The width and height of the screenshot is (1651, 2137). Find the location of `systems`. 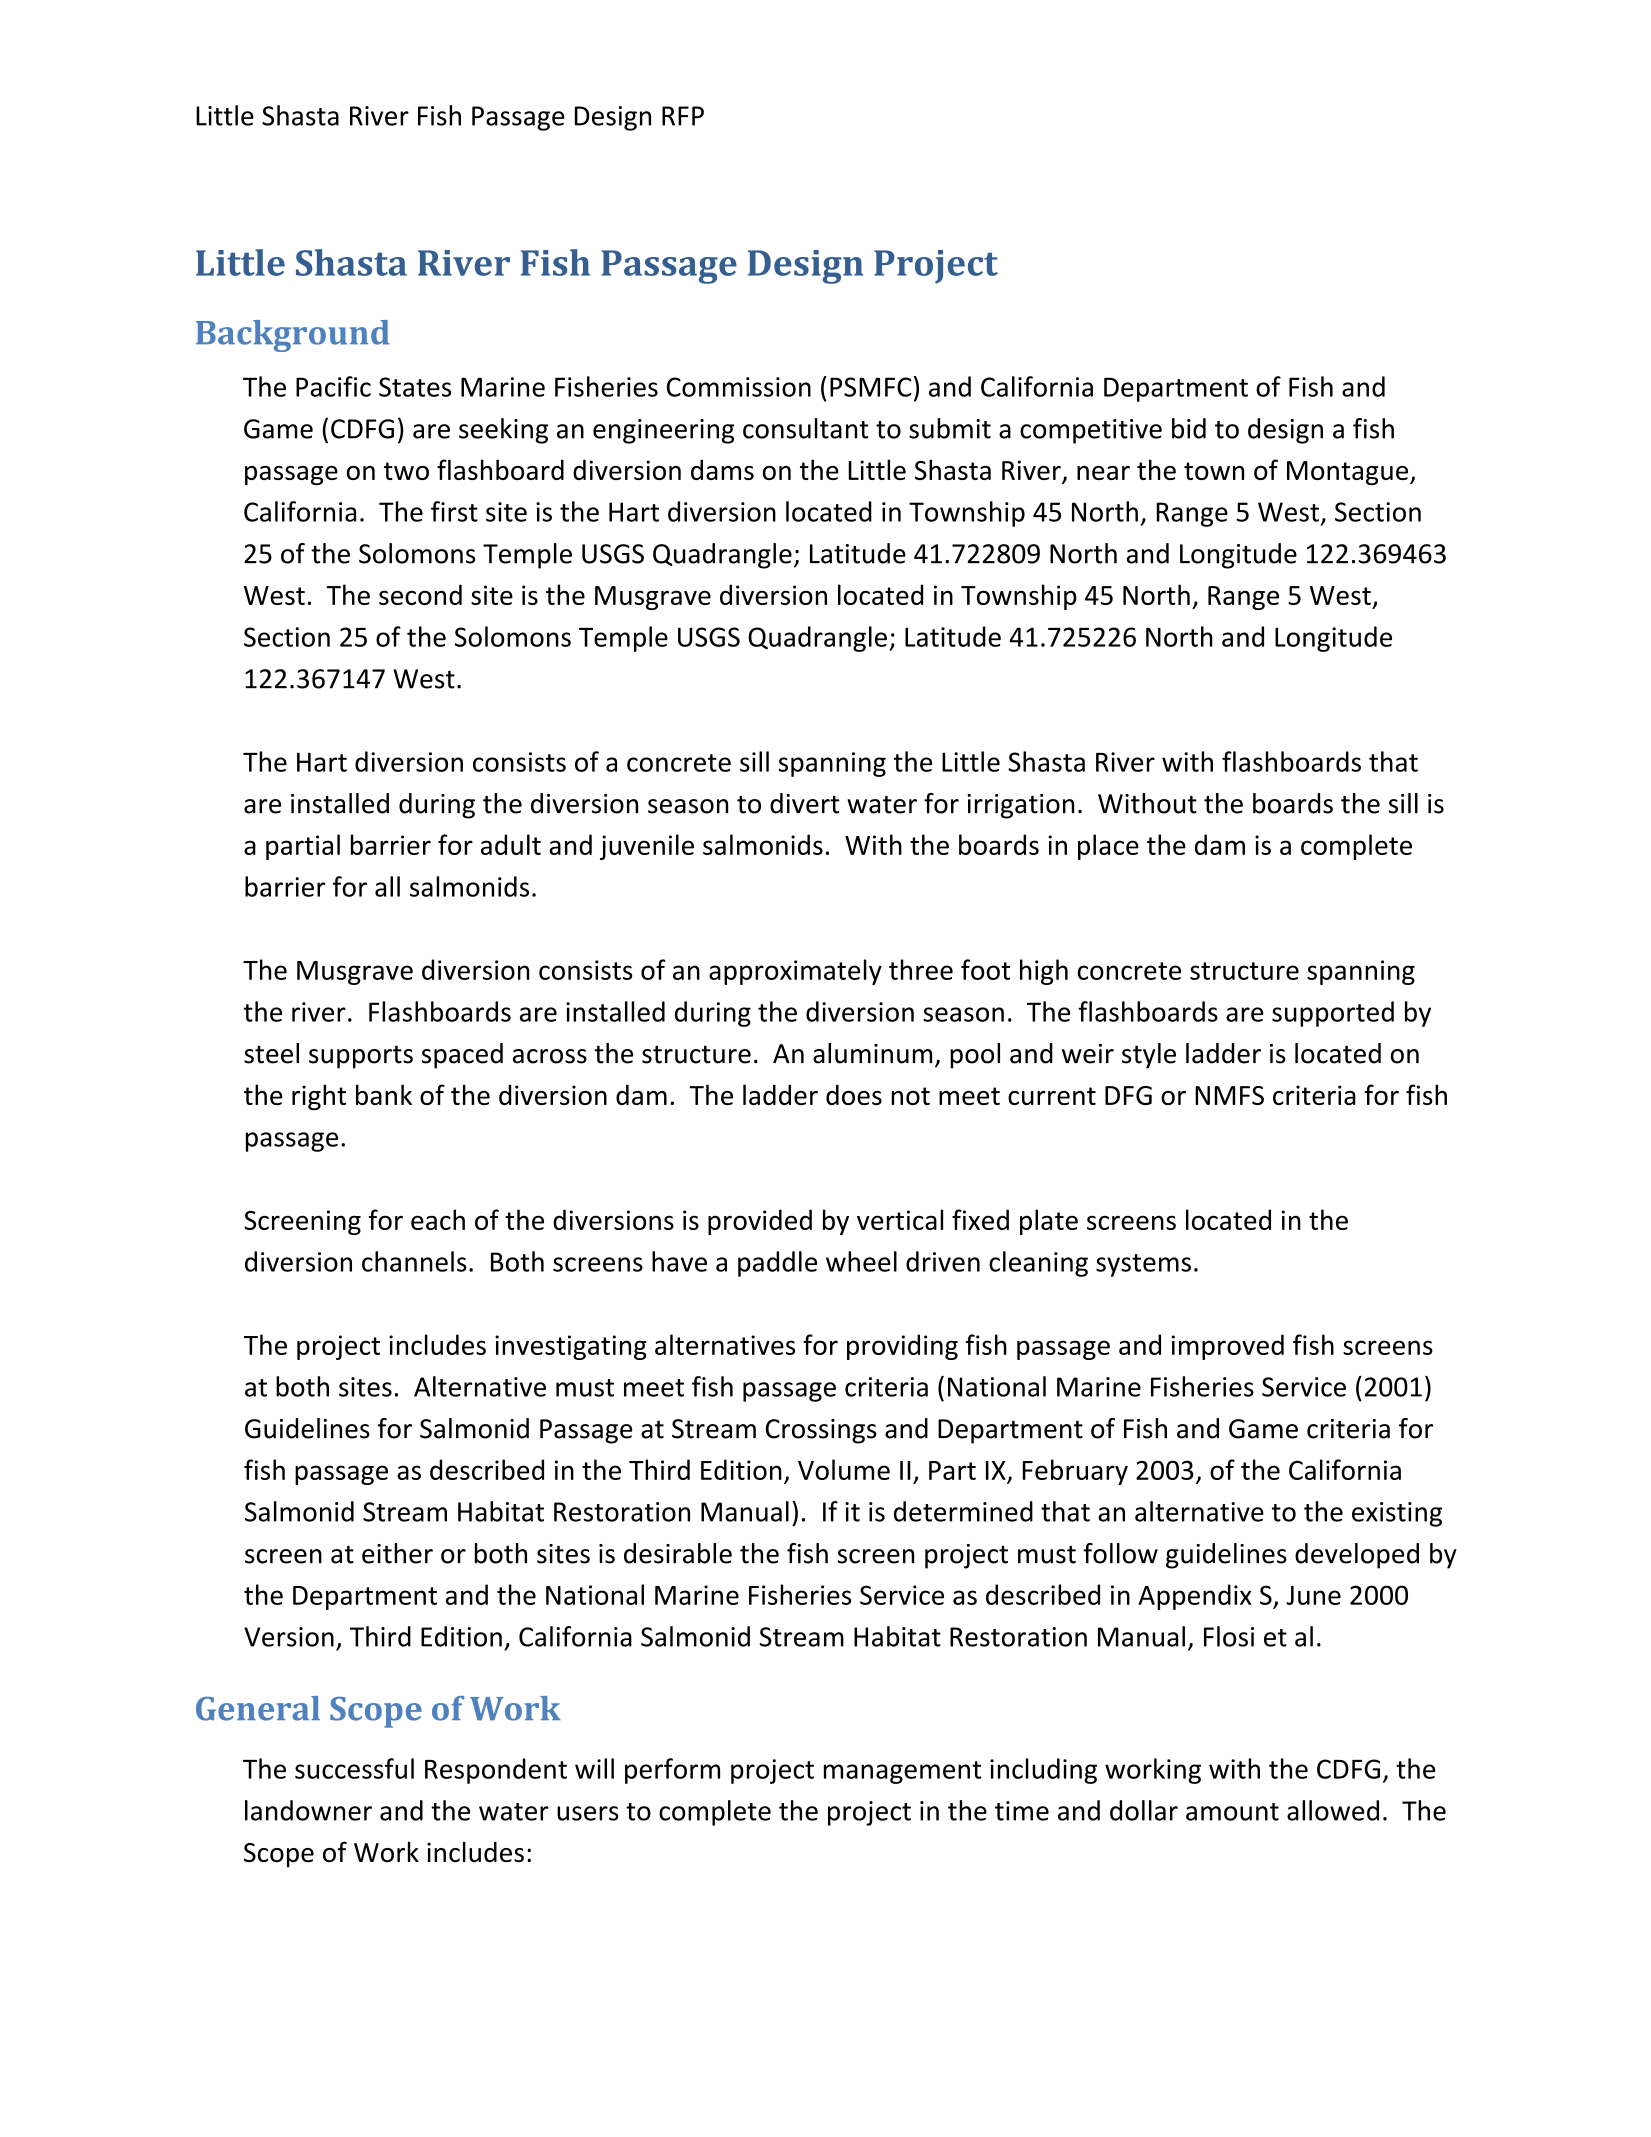

systems is located at coordinates (1143, 1265).
